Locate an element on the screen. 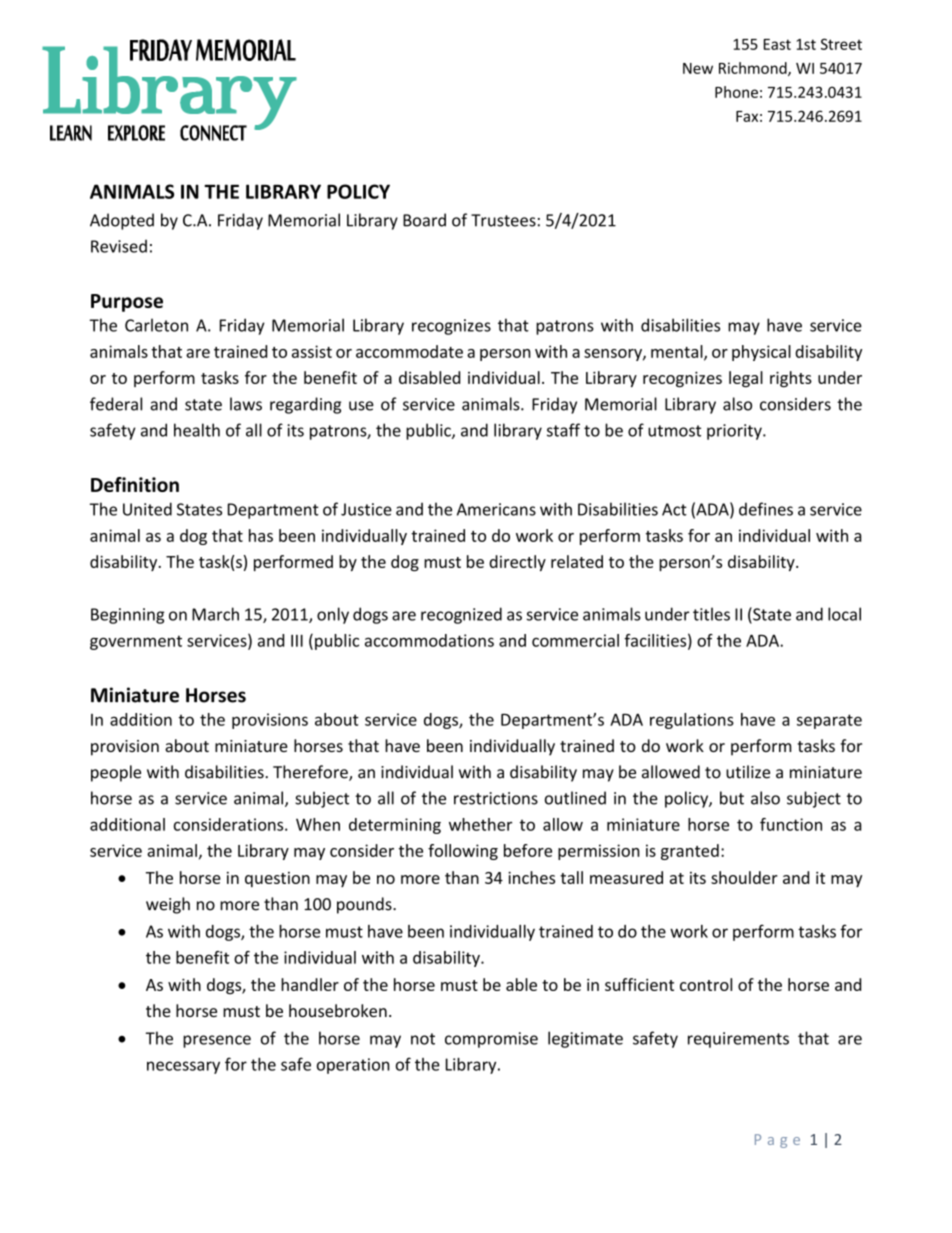 The height and width of the screenshot is (1233, 952). necessary is located at coordinates (183, 1067).
